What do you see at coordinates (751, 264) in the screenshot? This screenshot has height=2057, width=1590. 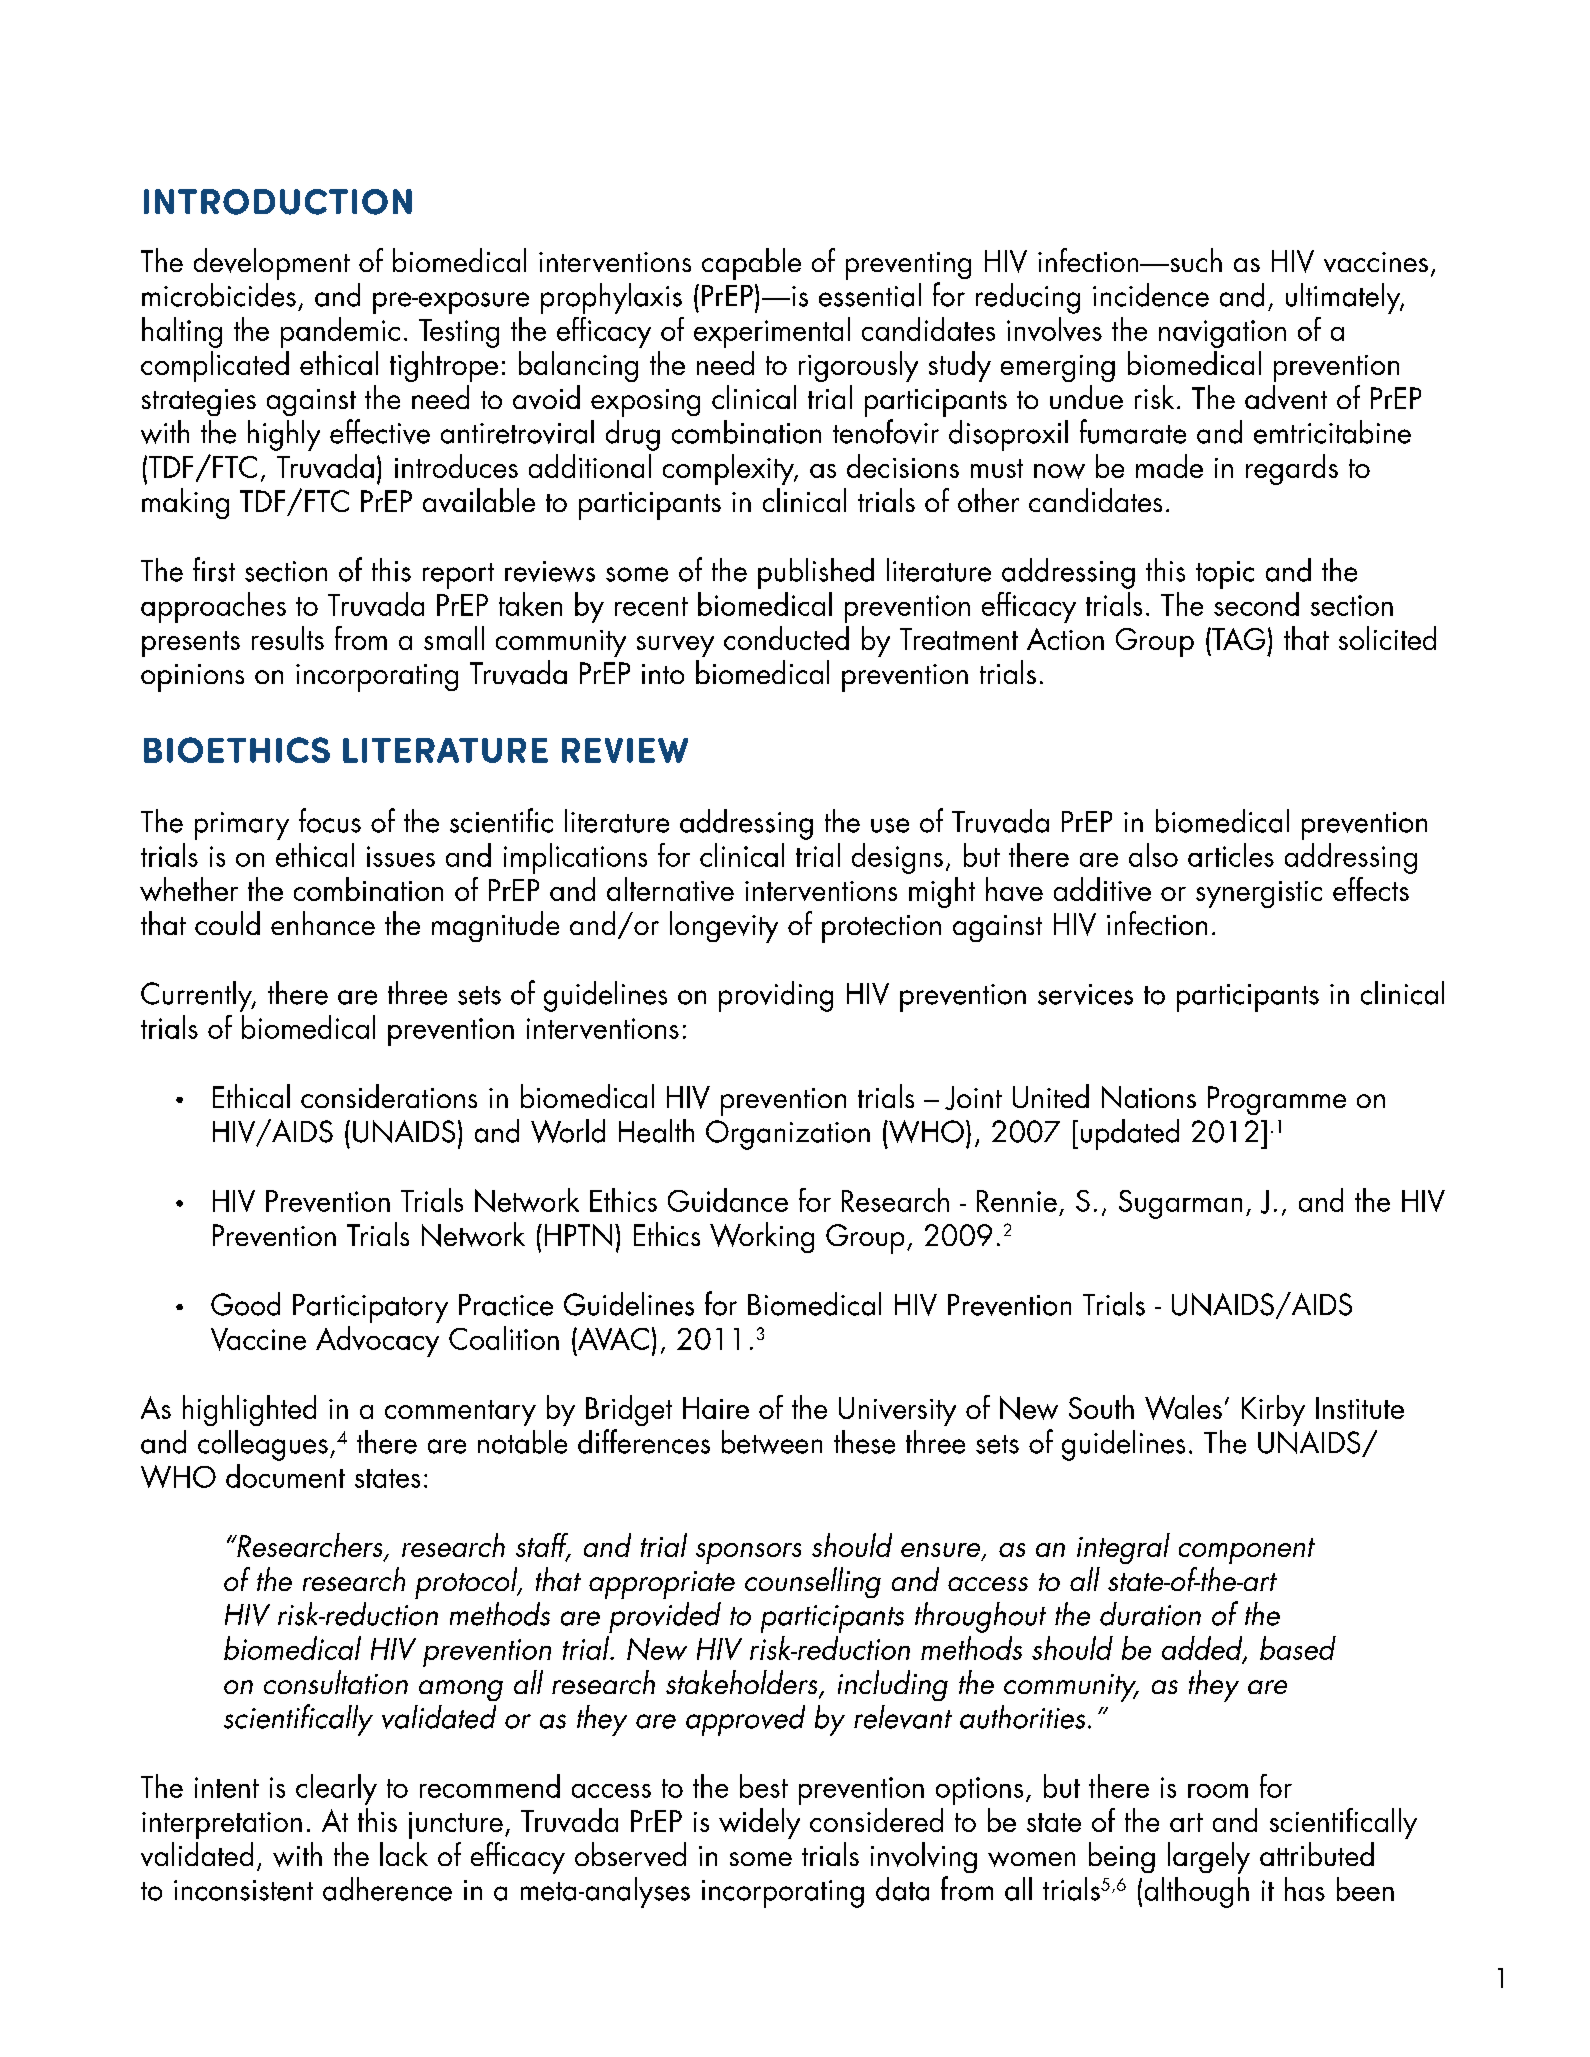 I see `capable` at bounding box center [751, 264].
